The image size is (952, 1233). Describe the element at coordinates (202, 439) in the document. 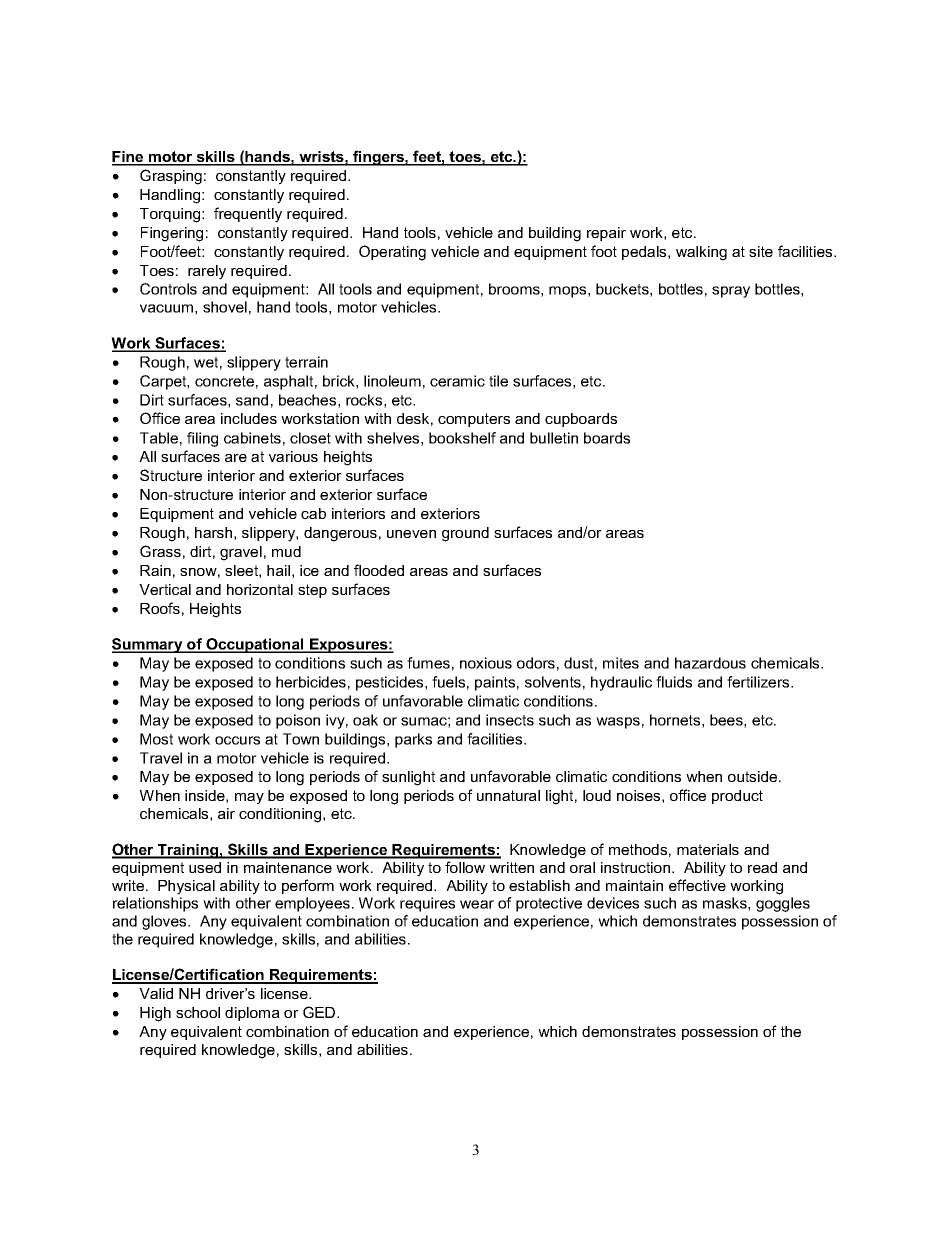

I see `filing` at that location.
